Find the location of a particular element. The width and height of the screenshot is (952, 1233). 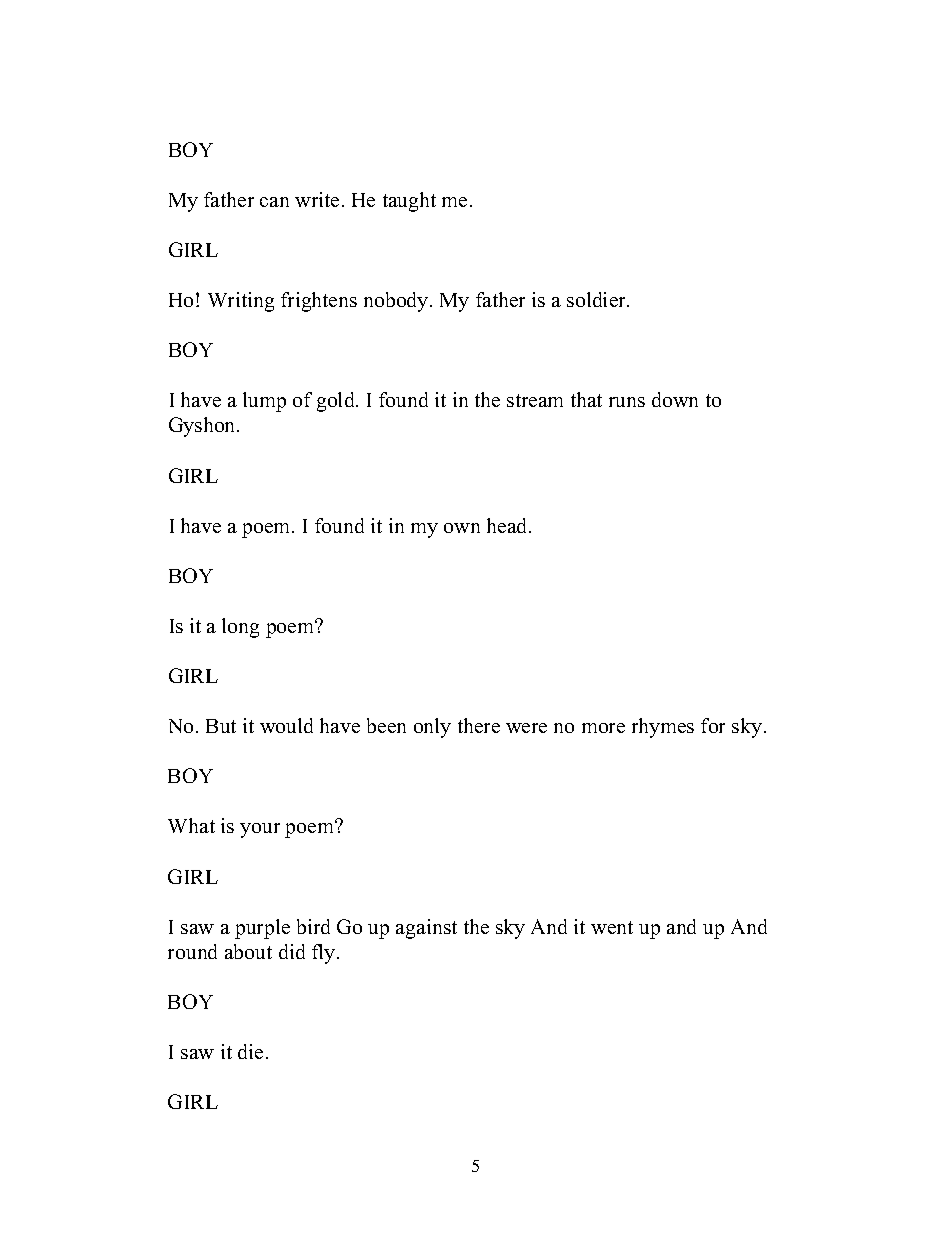

purple is located at coordinates (262, 929).
